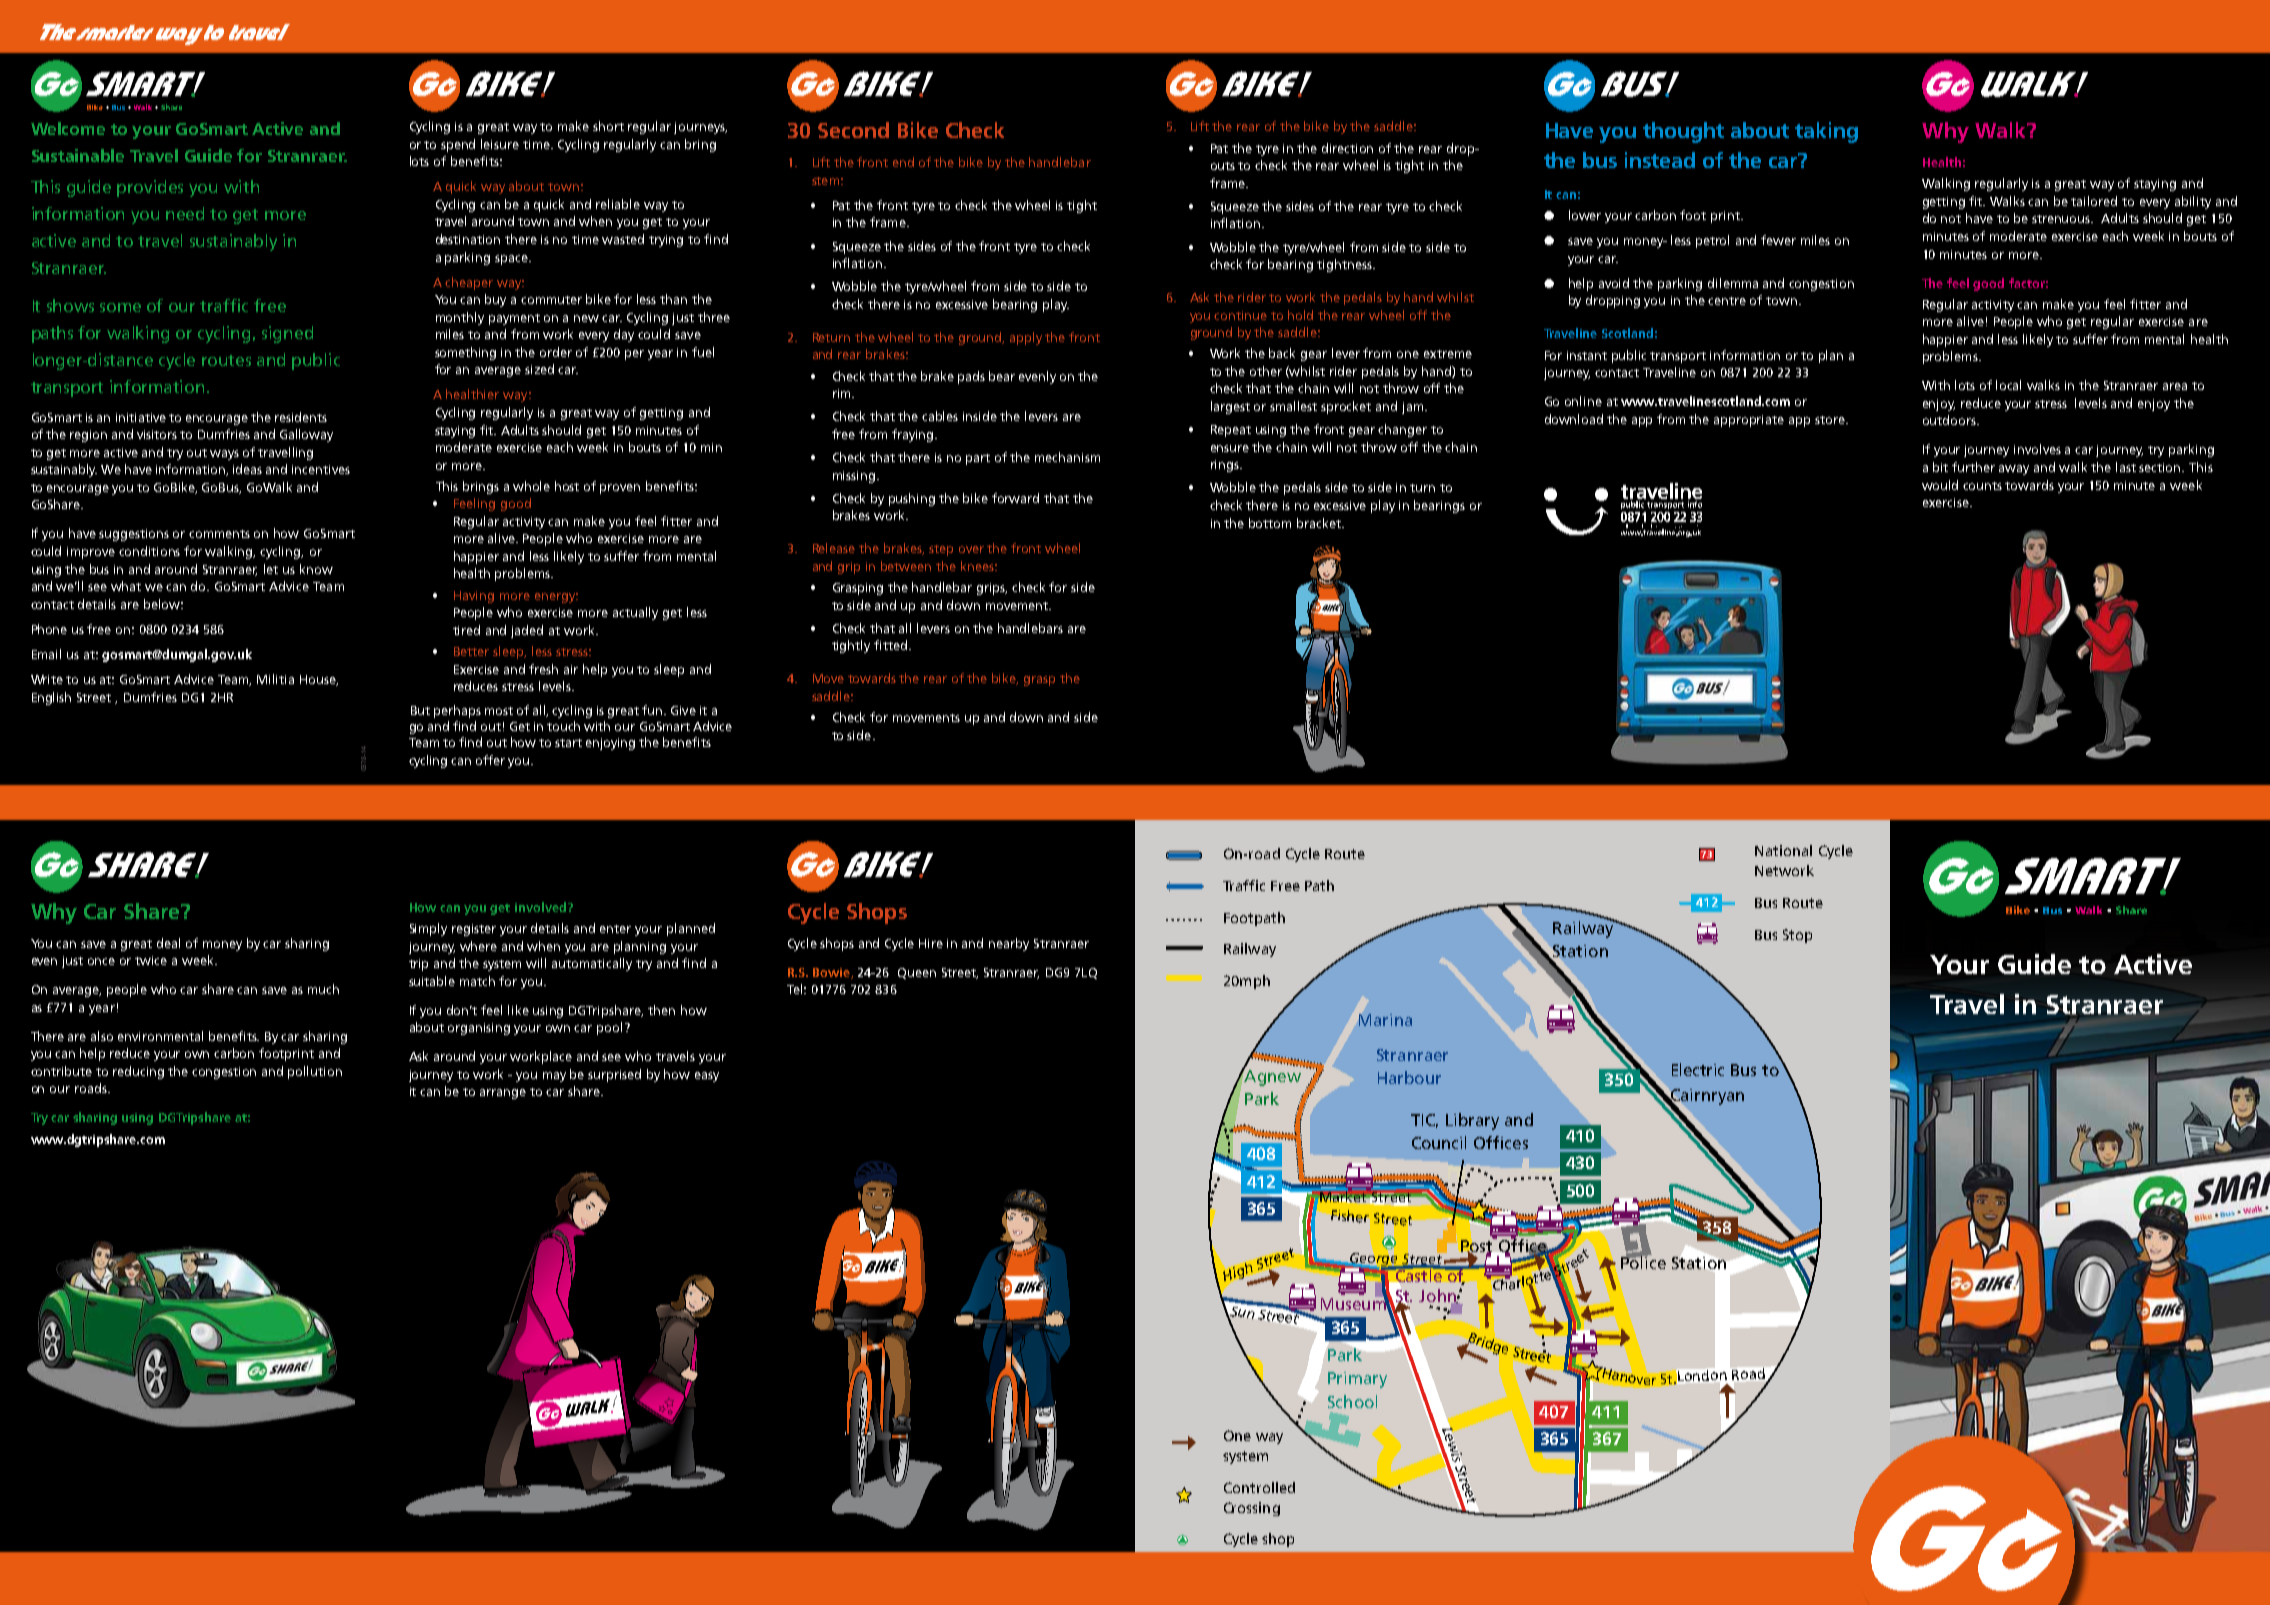 This document has width=2270, height=1605. What do you see at coordinates (1783, 850) in the document?
I see `National` at bounding box center [1783, 850].
